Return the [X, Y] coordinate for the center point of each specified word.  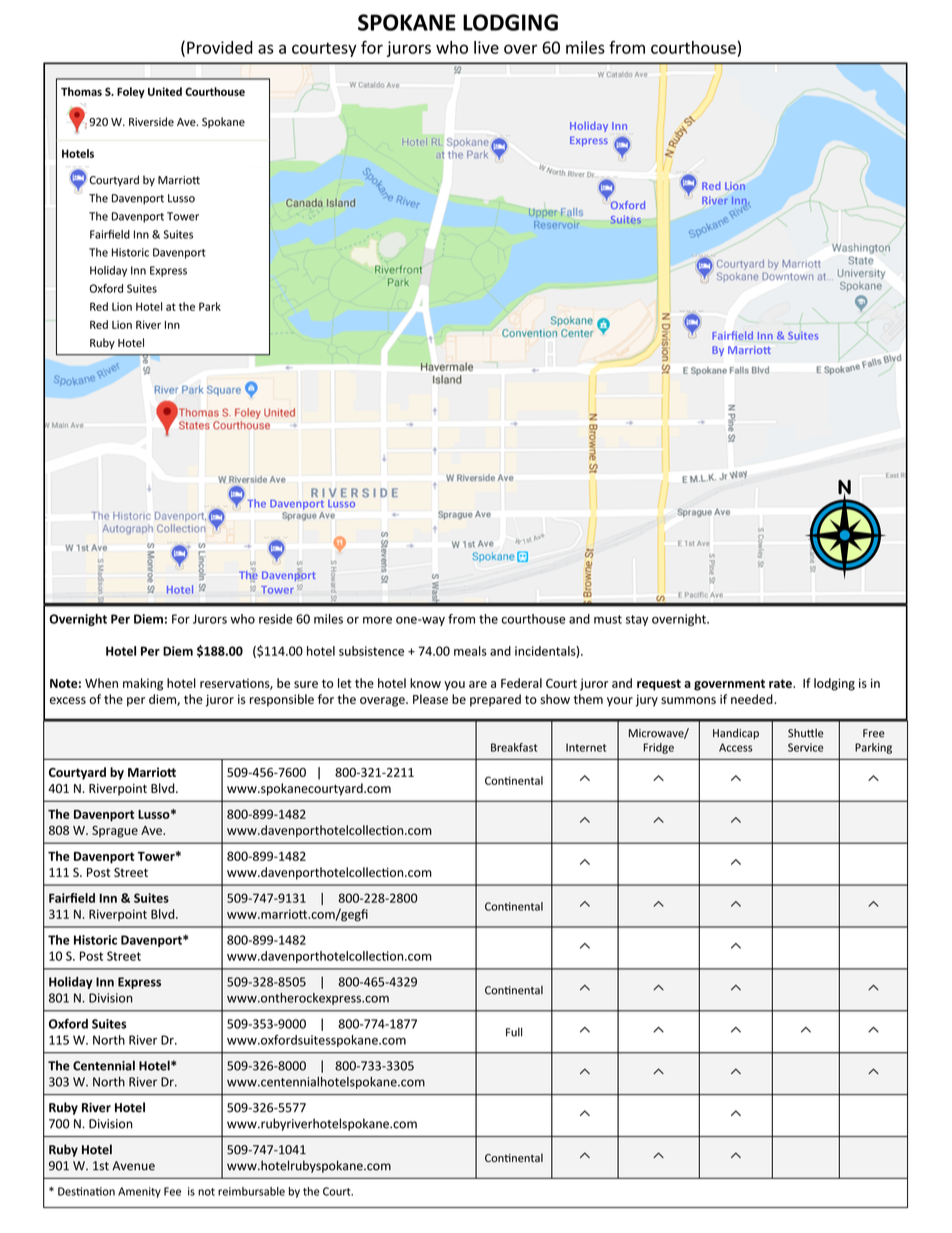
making [143, 684]
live [486, 47]
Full [514, 1032]
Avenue [133, 1166]
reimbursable [251, 1191]
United [165, 91]
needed [753, 699]
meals [470, 651]
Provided [220, 47]
